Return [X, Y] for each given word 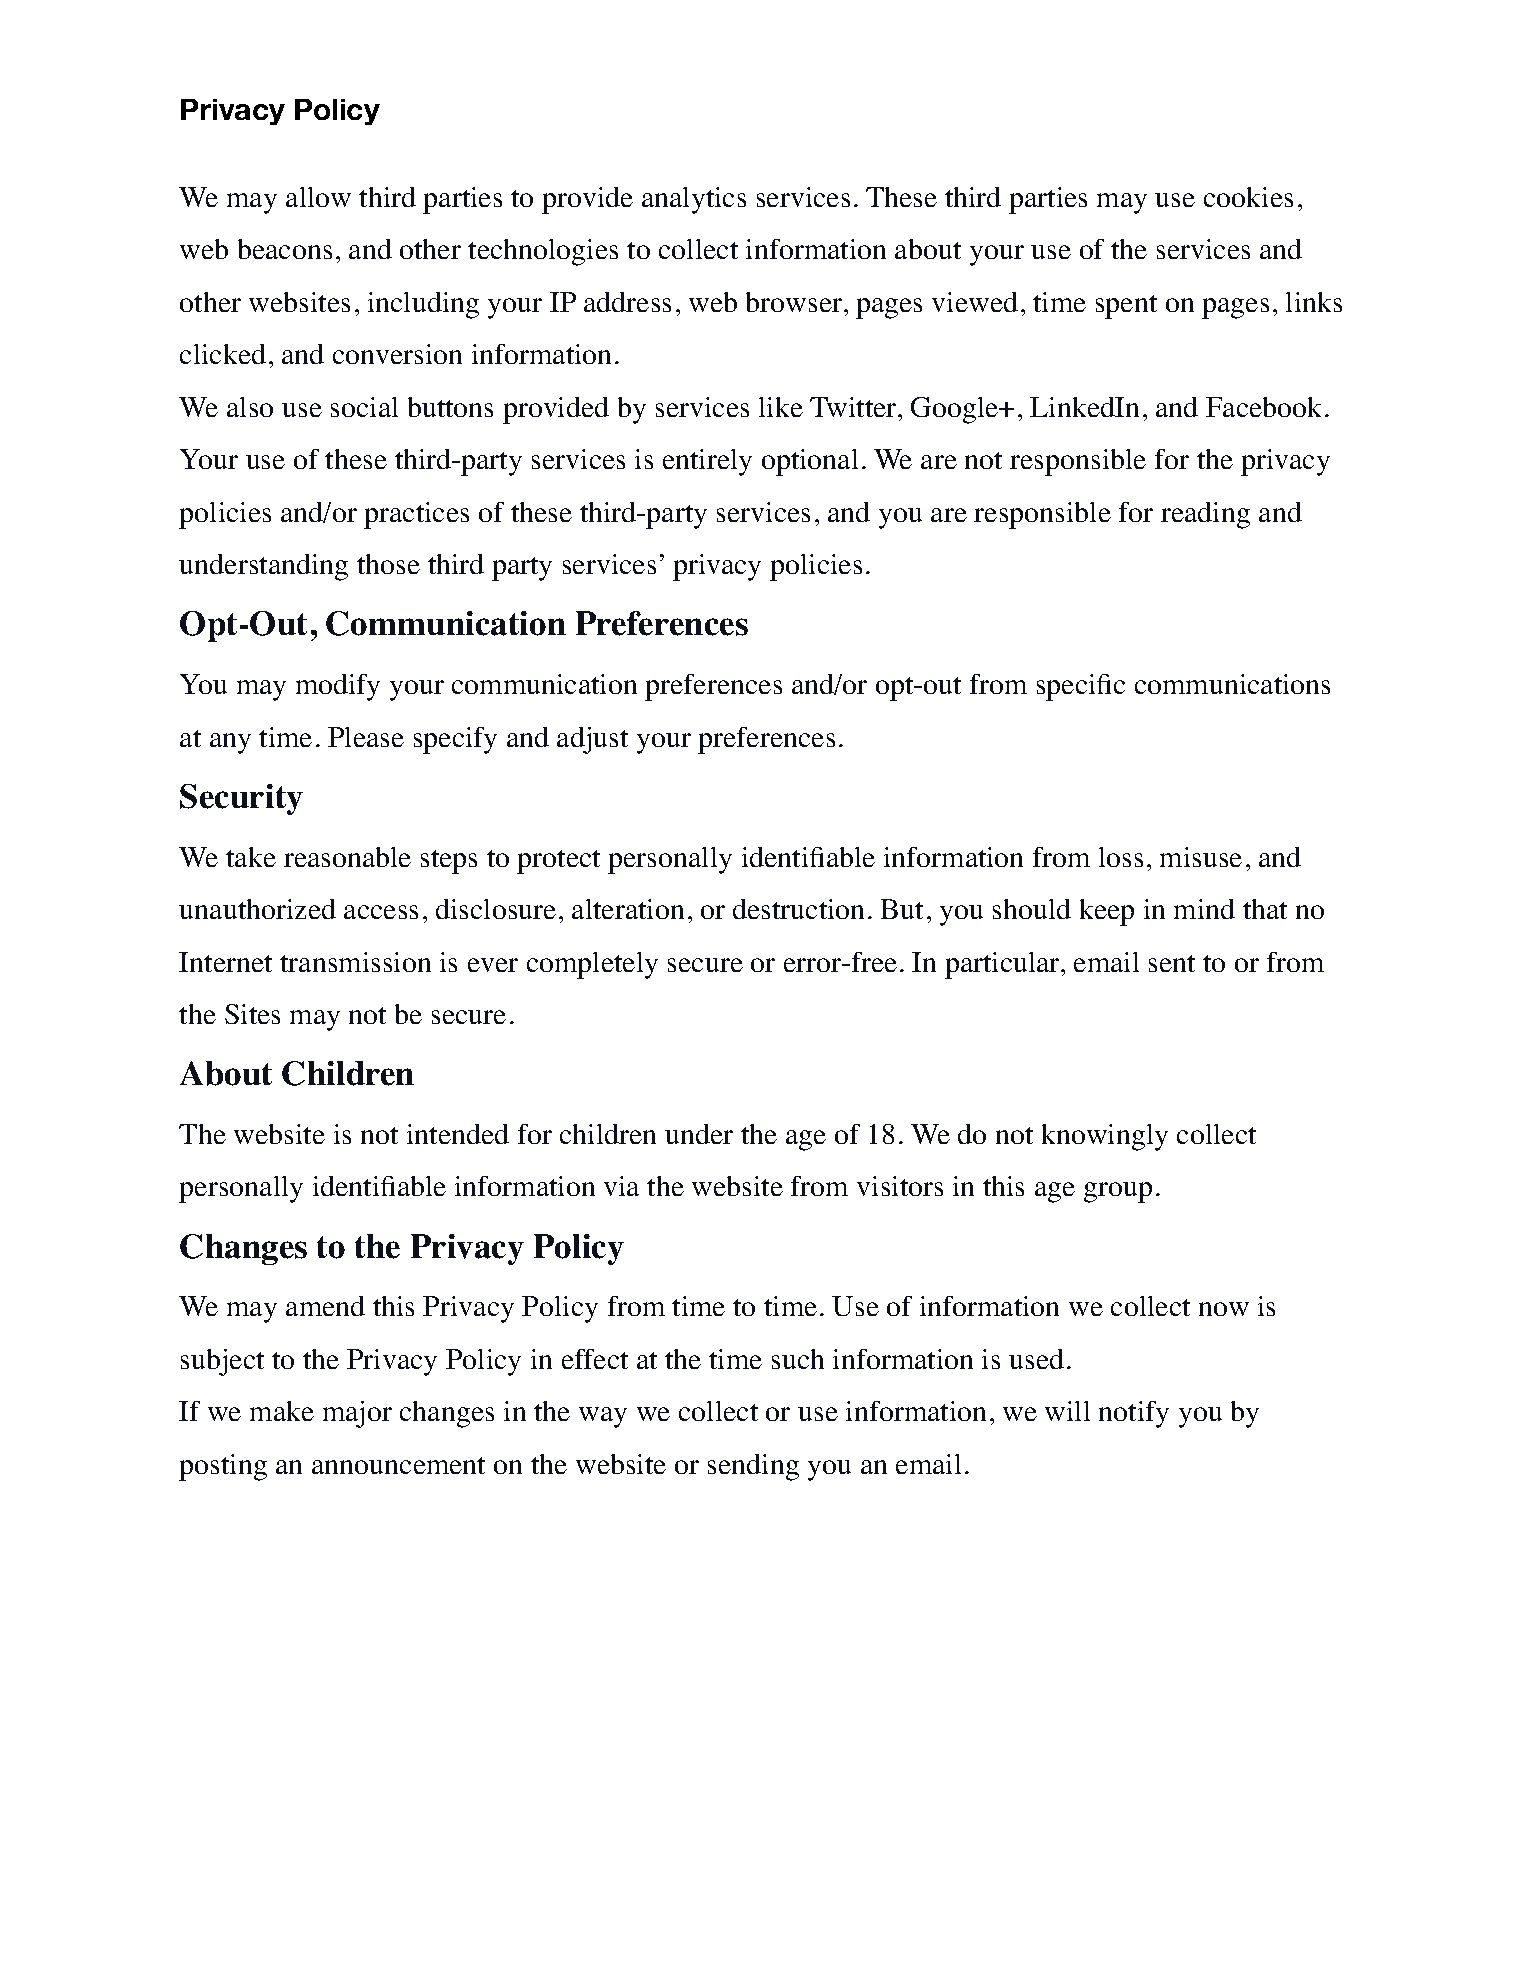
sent [1172, 963]
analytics [694, 200]
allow [318, 197]
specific [1081, 687]
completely [592, 965]
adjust [592, 740]
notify [1134, 1414]
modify [338, 687]
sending [753, 1467]
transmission [355, 962]
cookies [1248, 197]
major [357, 1414]
